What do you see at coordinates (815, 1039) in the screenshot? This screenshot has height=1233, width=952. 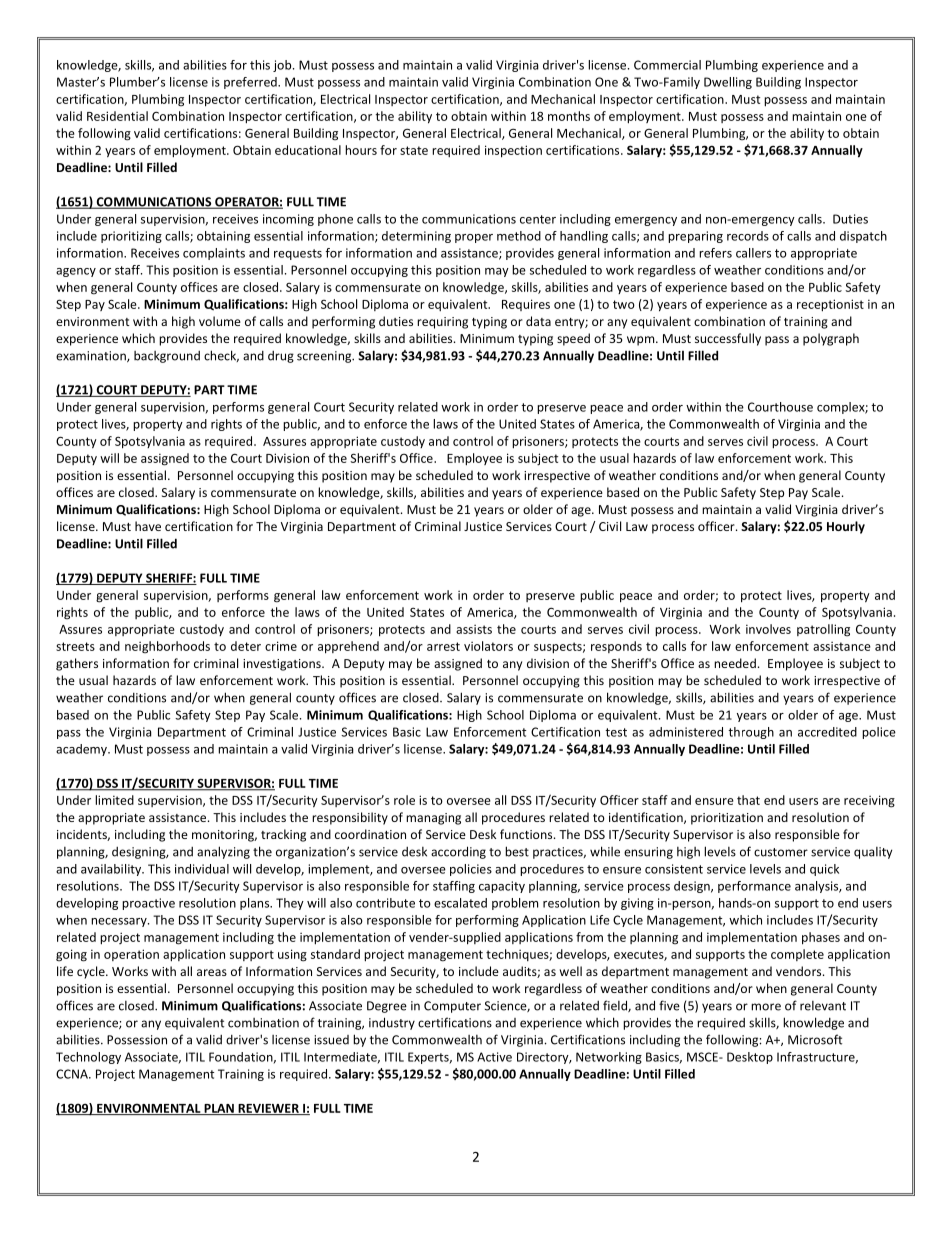 I see `Microsoft` at bounding box center [815, 1039].
